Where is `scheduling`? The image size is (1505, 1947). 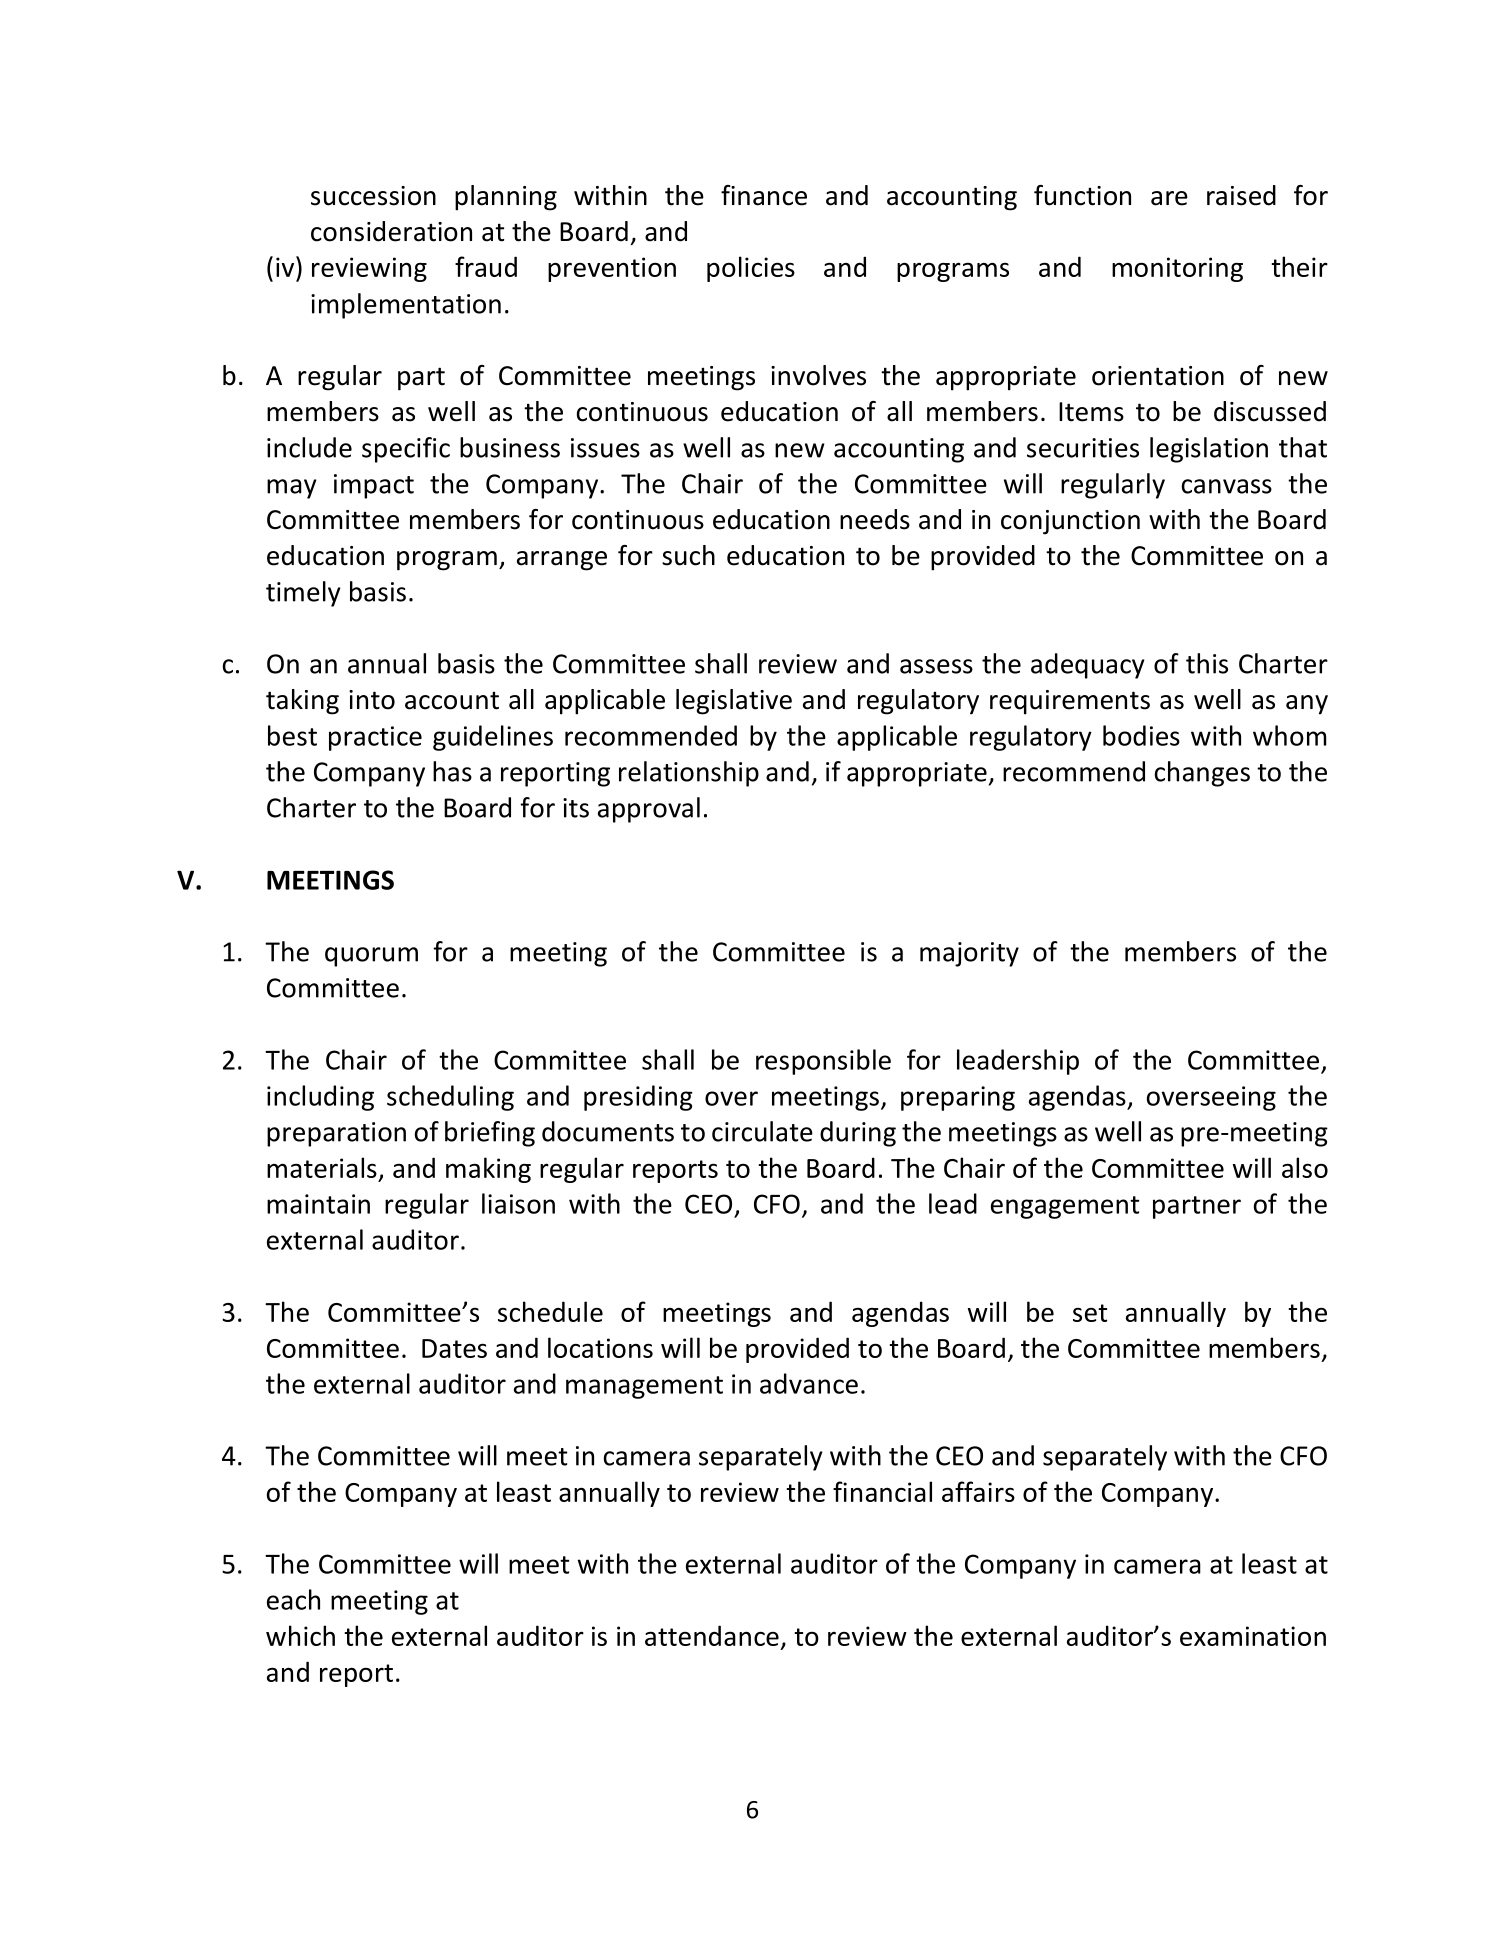
scheduling is located at coordinates (450, 1098).
